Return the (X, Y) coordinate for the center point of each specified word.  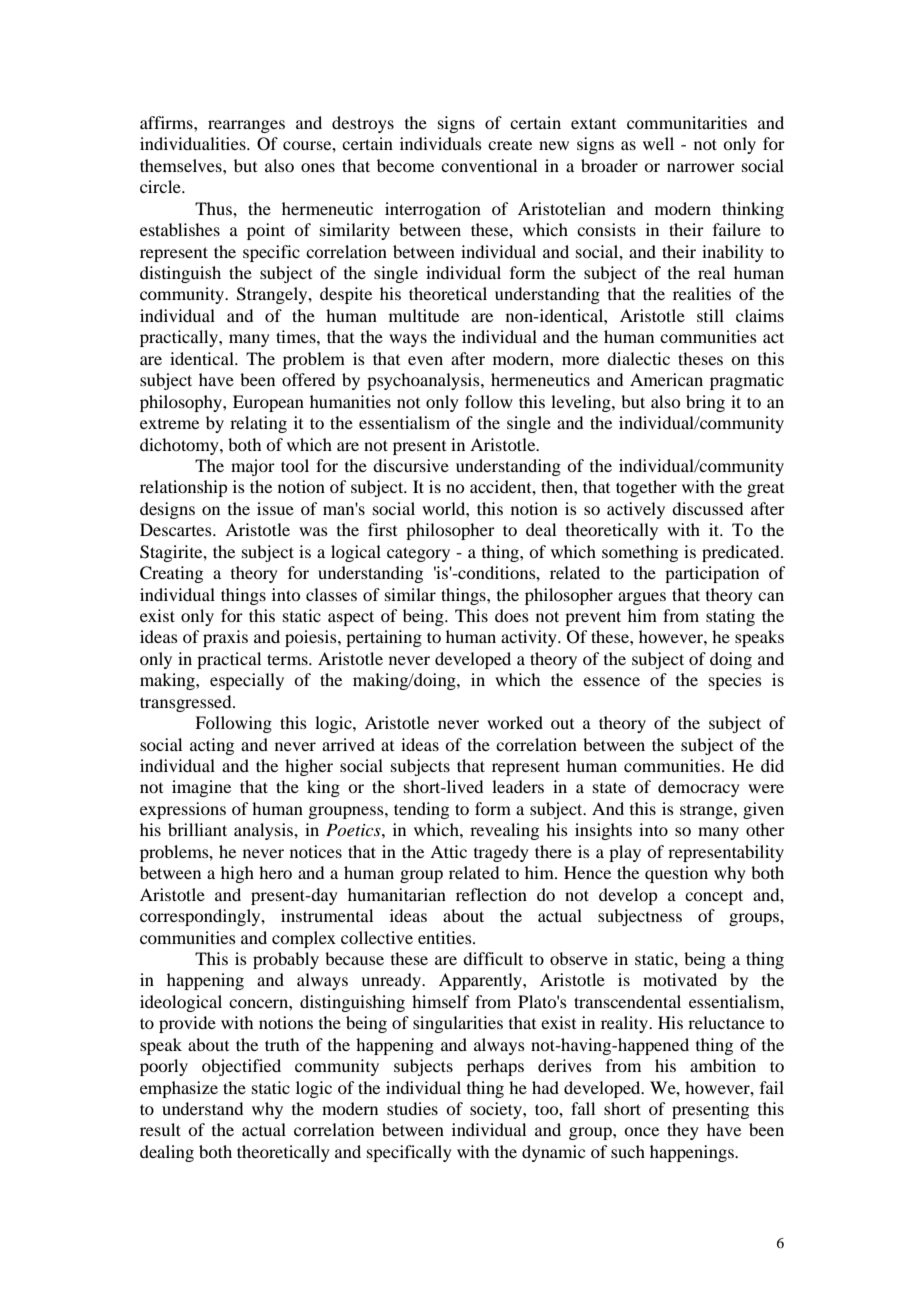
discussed (707, 508)
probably (286, 960)
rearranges (246, 126)
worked (515, 722)
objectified (241, 1067)
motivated (680, 979)
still (710, 315)
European (268, 403)
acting (212, 746)
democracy (699, 788)
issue (275, 508)
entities (446, 937)
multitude (424, 315)
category (418, 554)
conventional (489, 165)
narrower (701, 167)
